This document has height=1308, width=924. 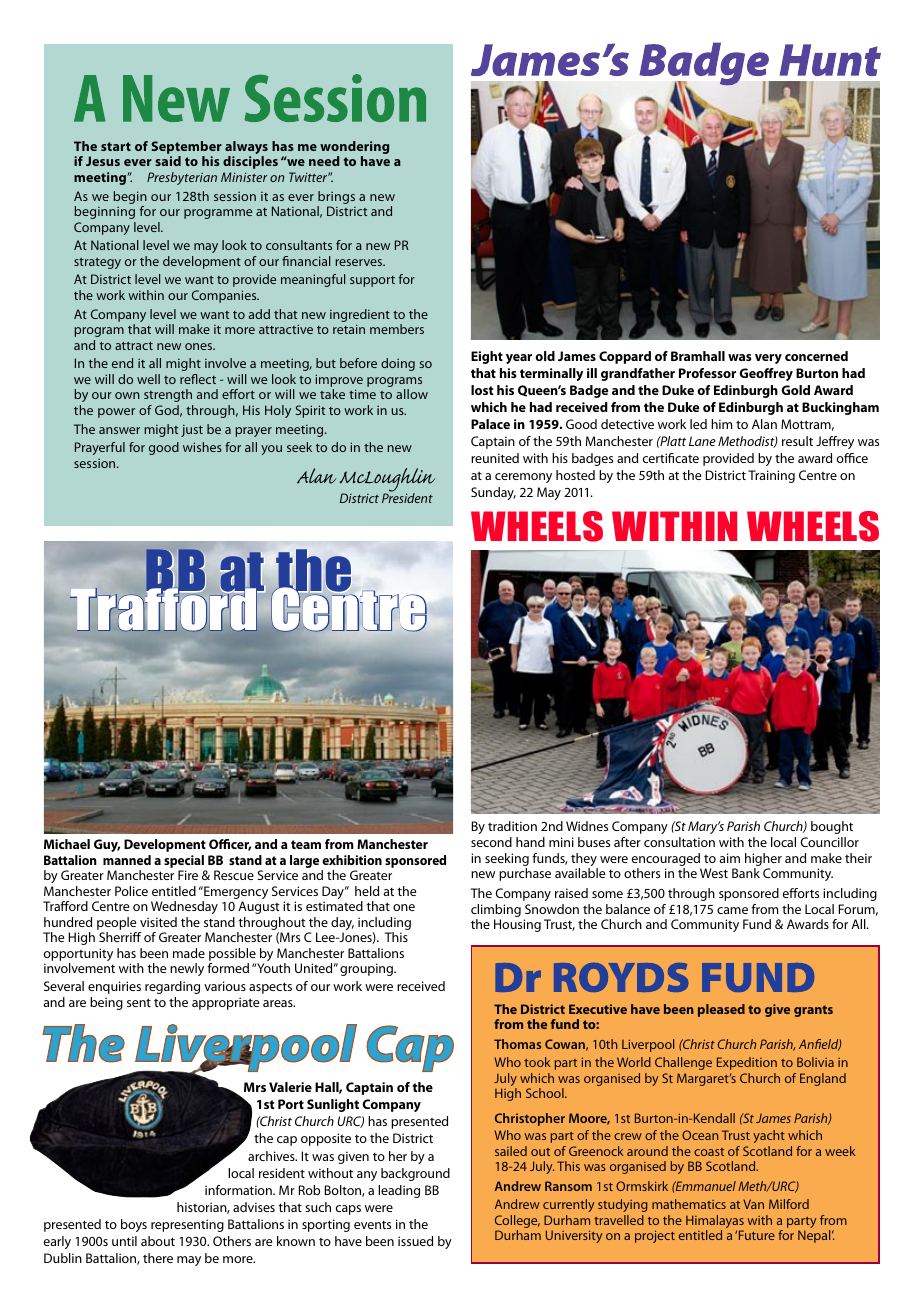 What do you see at coordinates (768, 359) in the document?
I see `very` at bounding box center [768, 359].
